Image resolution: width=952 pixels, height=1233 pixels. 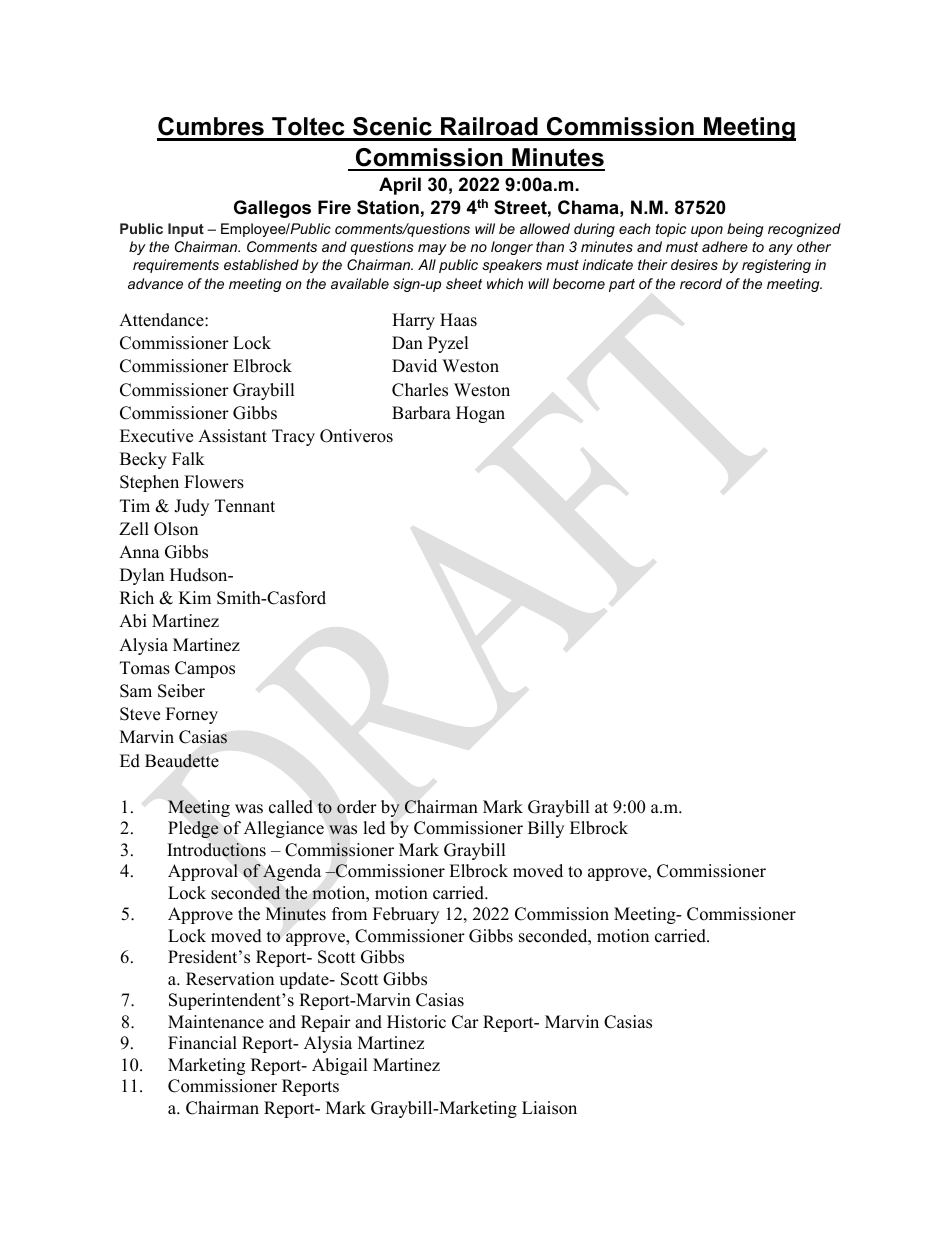 What do you see at coordinates (193, 829) in the document?
I see `Pledge` at bounding box center [193, 829].
